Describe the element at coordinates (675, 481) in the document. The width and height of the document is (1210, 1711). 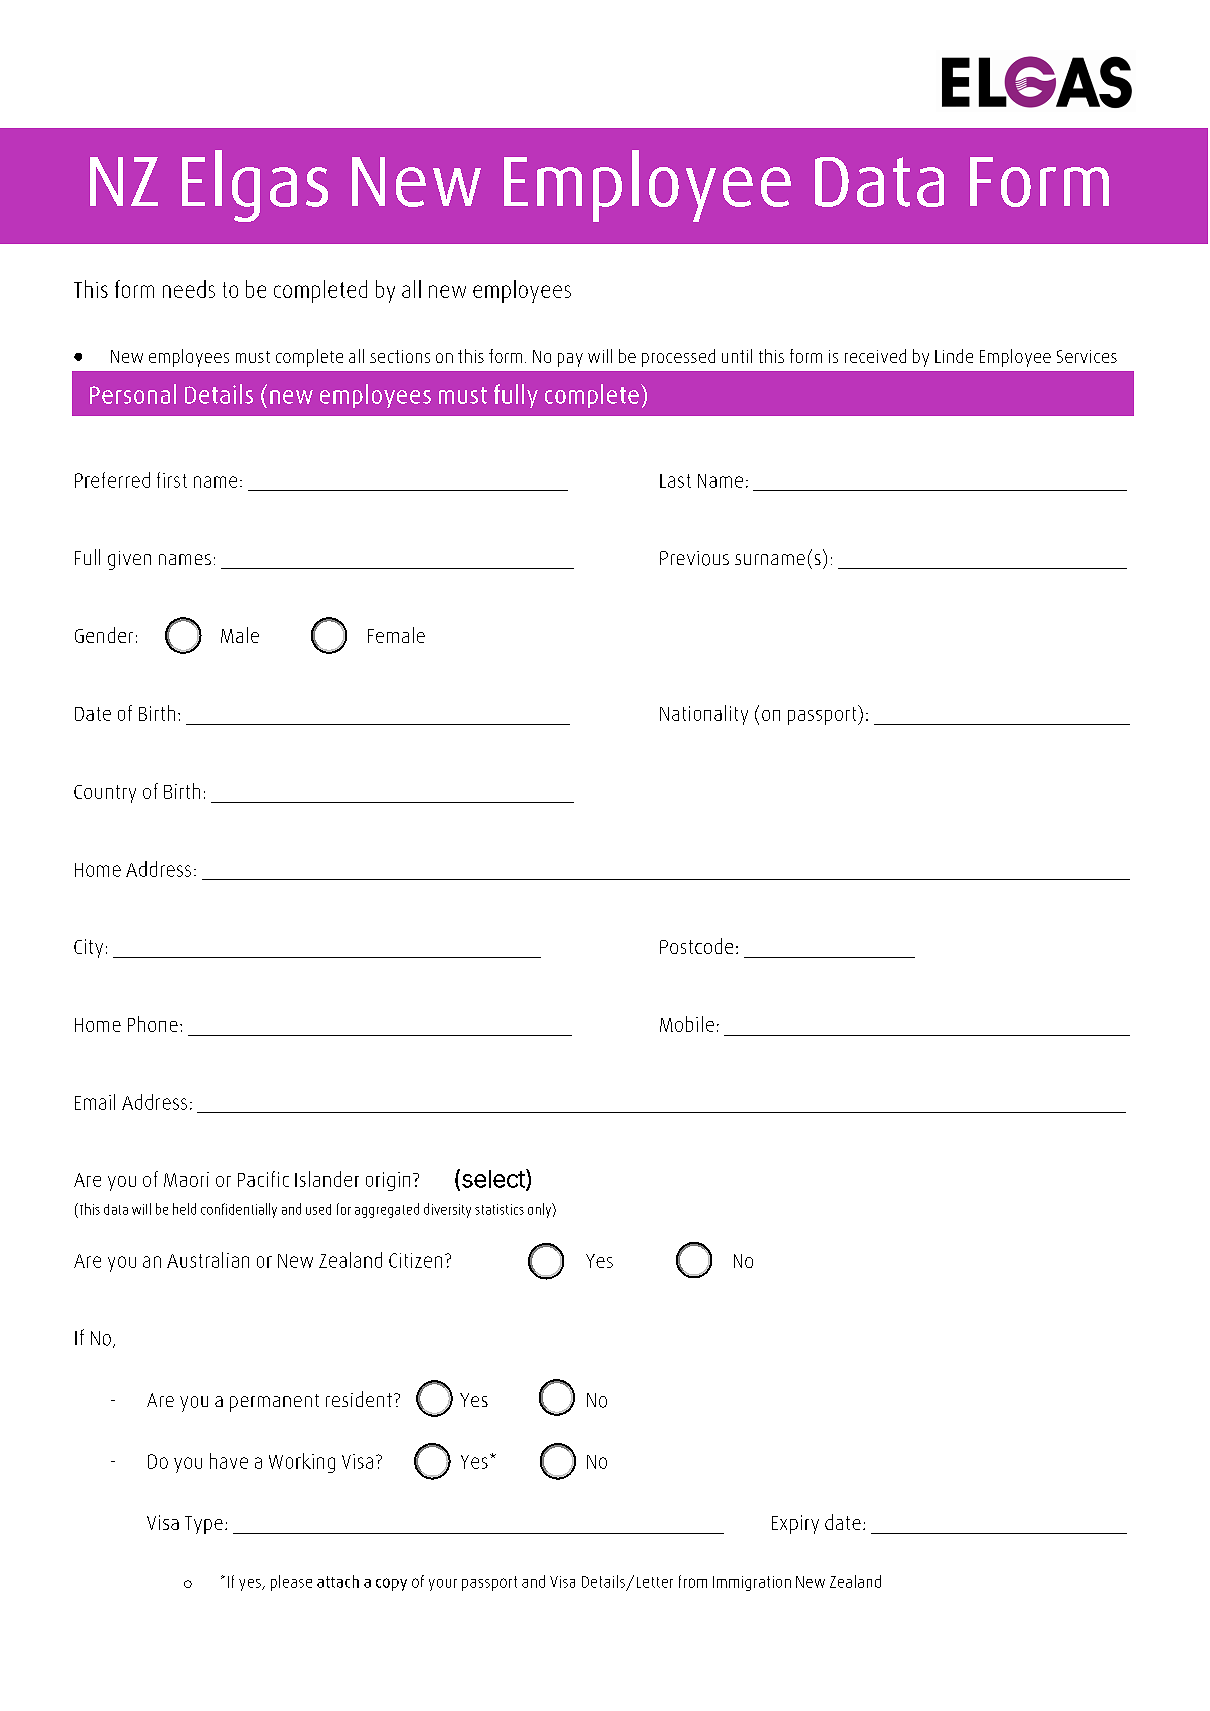
I see `Last` at that location.
